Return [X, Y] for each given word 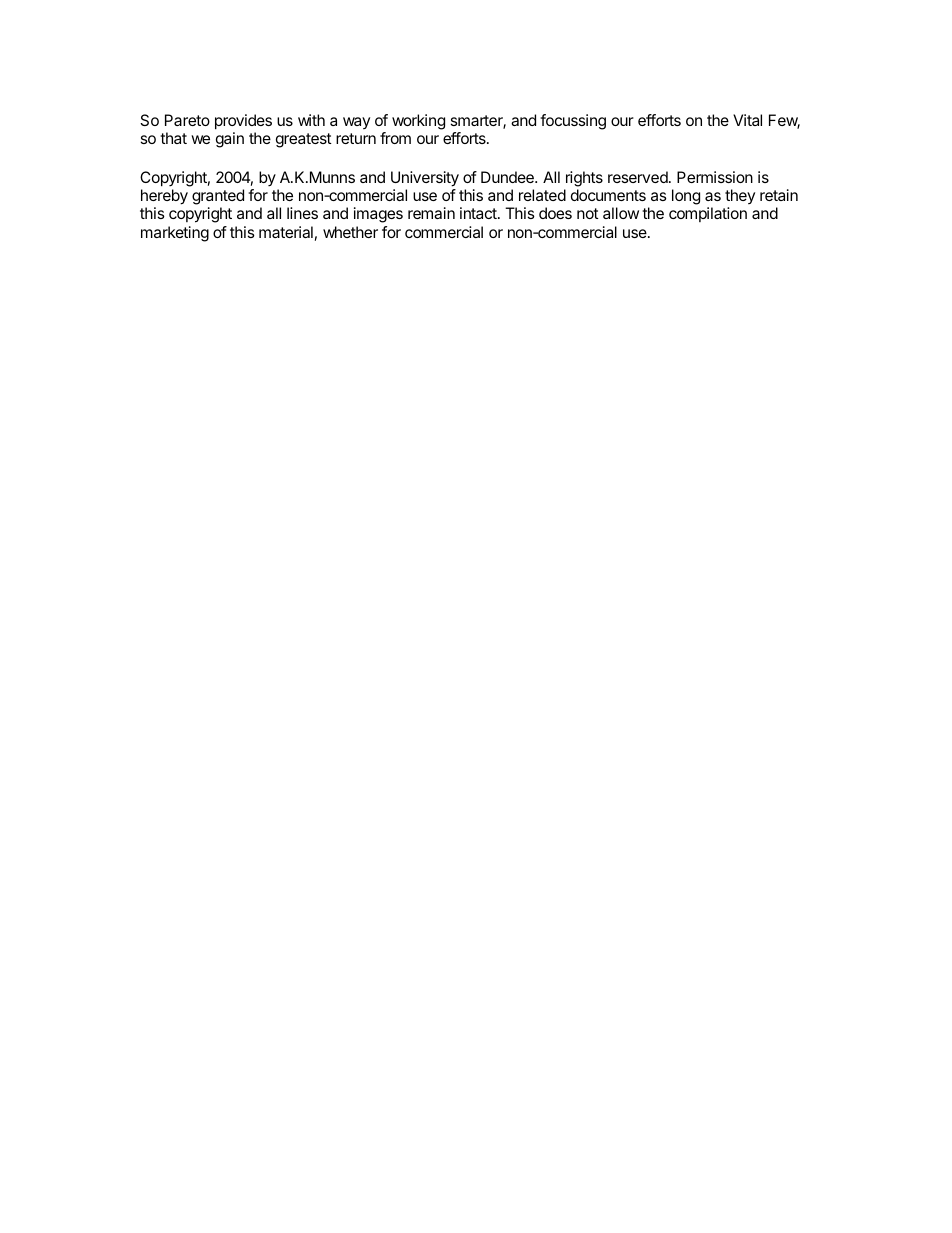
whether [350, 232]
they [740, 198]
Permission [715, 177]
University [425, 180]
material [286, 232]
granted [218, 198]
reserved [639, 177]
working [418, 122]
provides [243, 122]
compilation [708, 214]
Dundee [508, 177]
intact [479, 213]
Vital [747, 120]
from [395, 138]
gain [230, 140]
